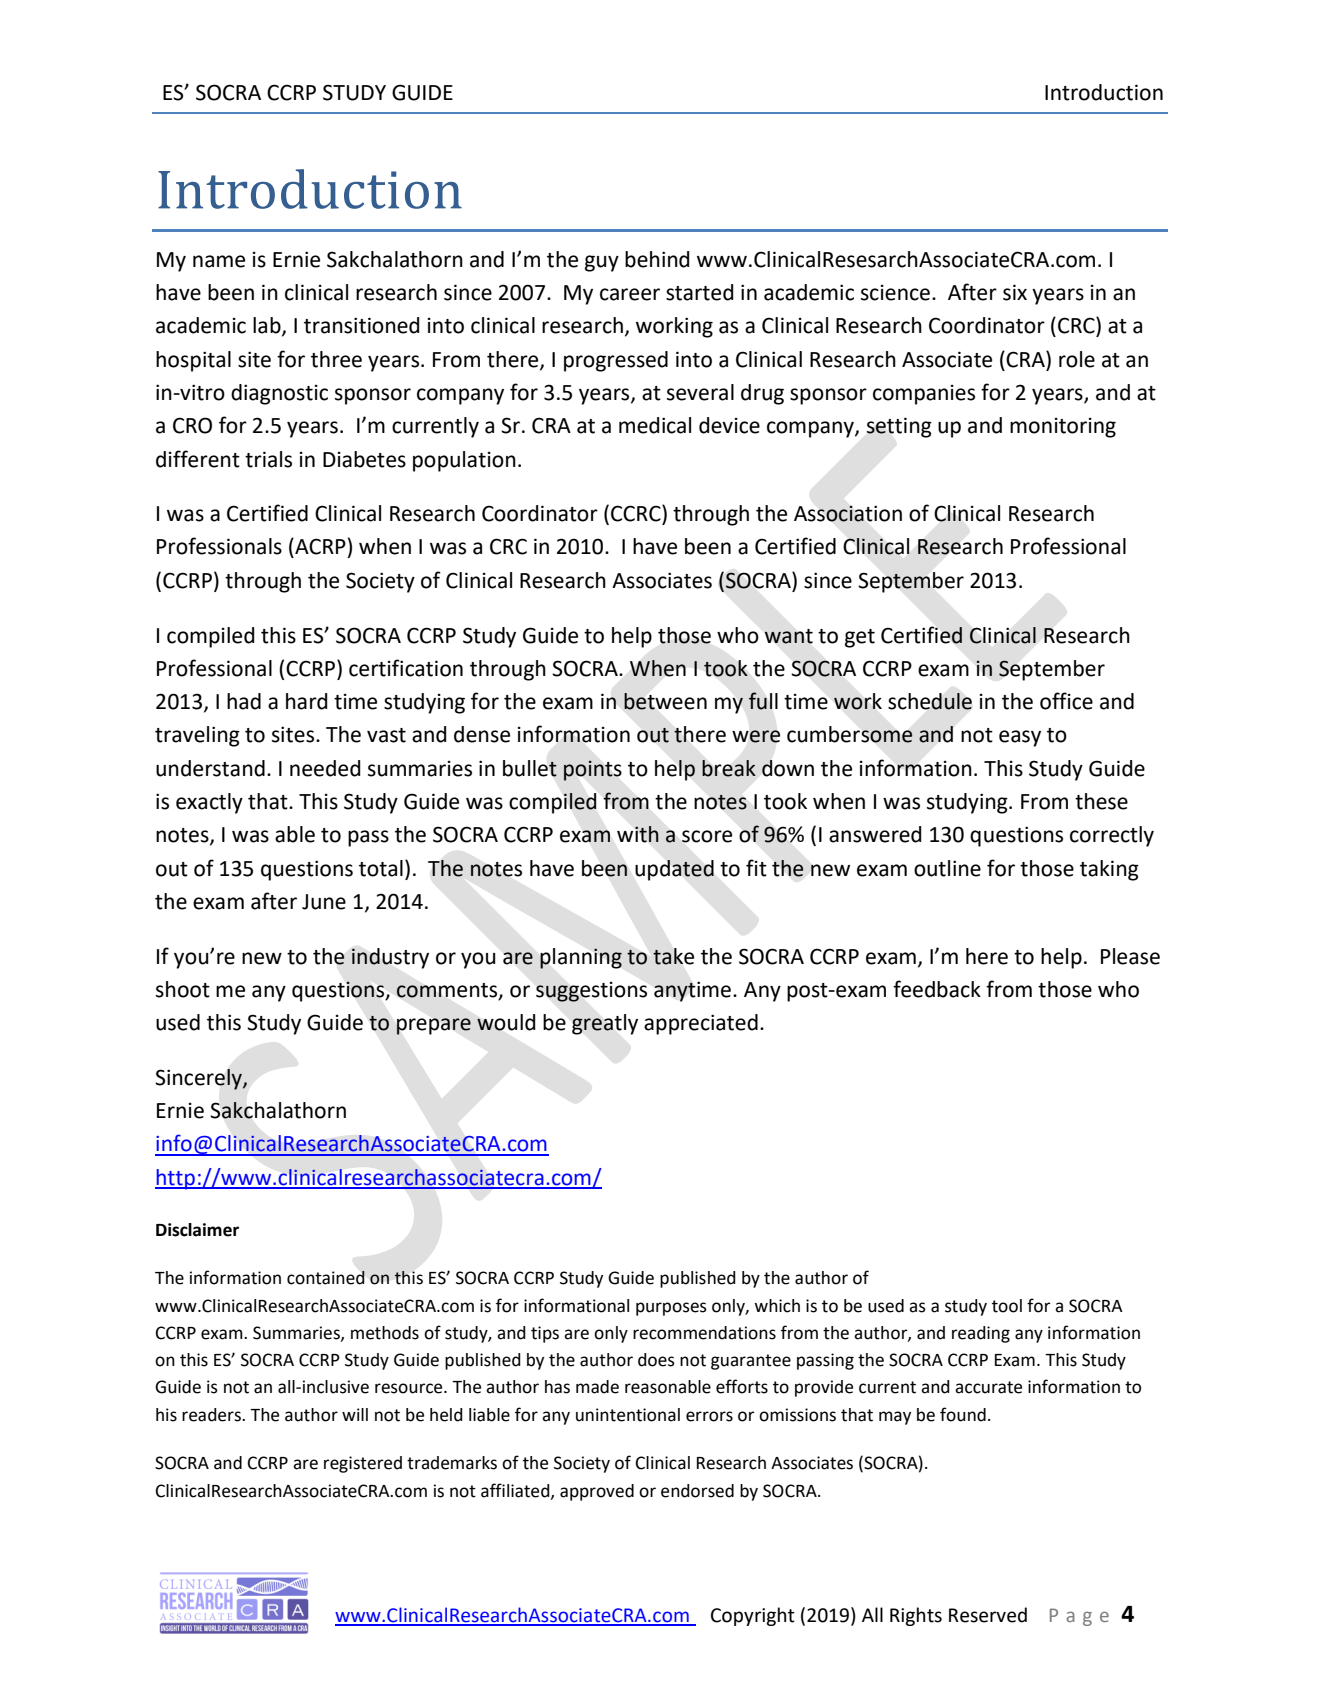 This document has width=1319, height=1706. I want to click on feedback, so click(937, 989).
